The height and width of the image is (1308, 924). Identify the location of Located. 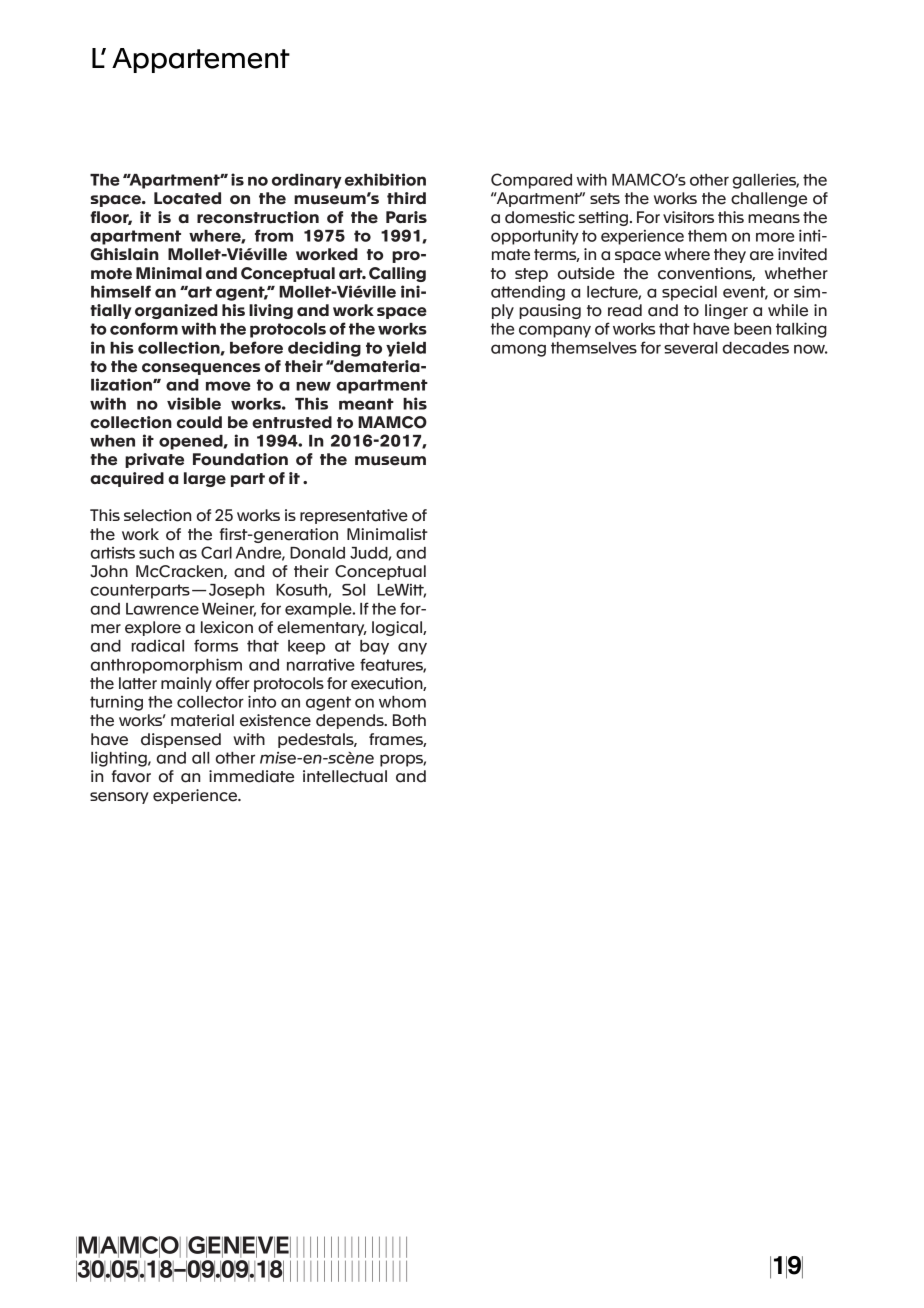
(187, 198).
